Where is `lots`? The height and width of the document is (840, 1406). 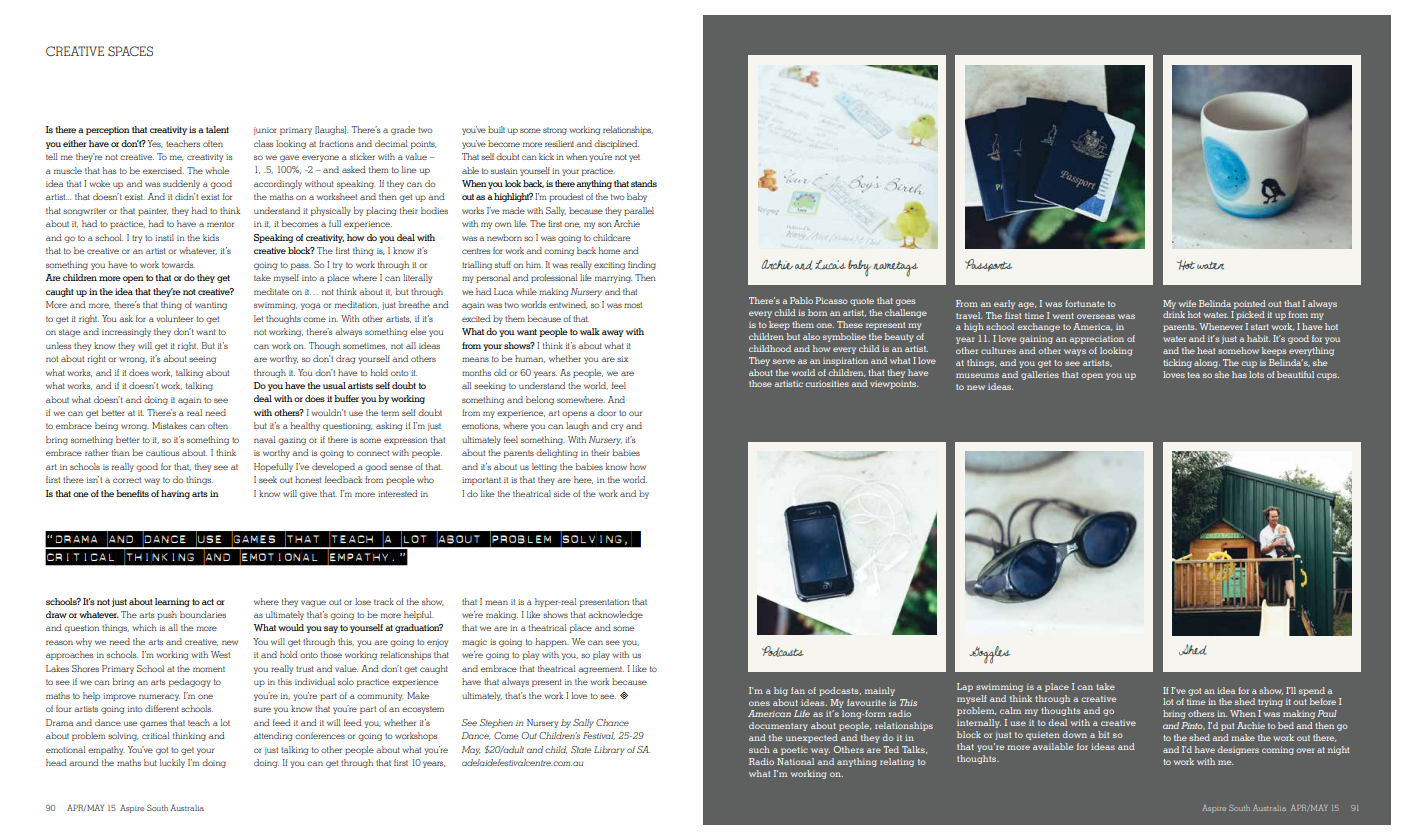
lots is located at coordinates (1256, 374).
